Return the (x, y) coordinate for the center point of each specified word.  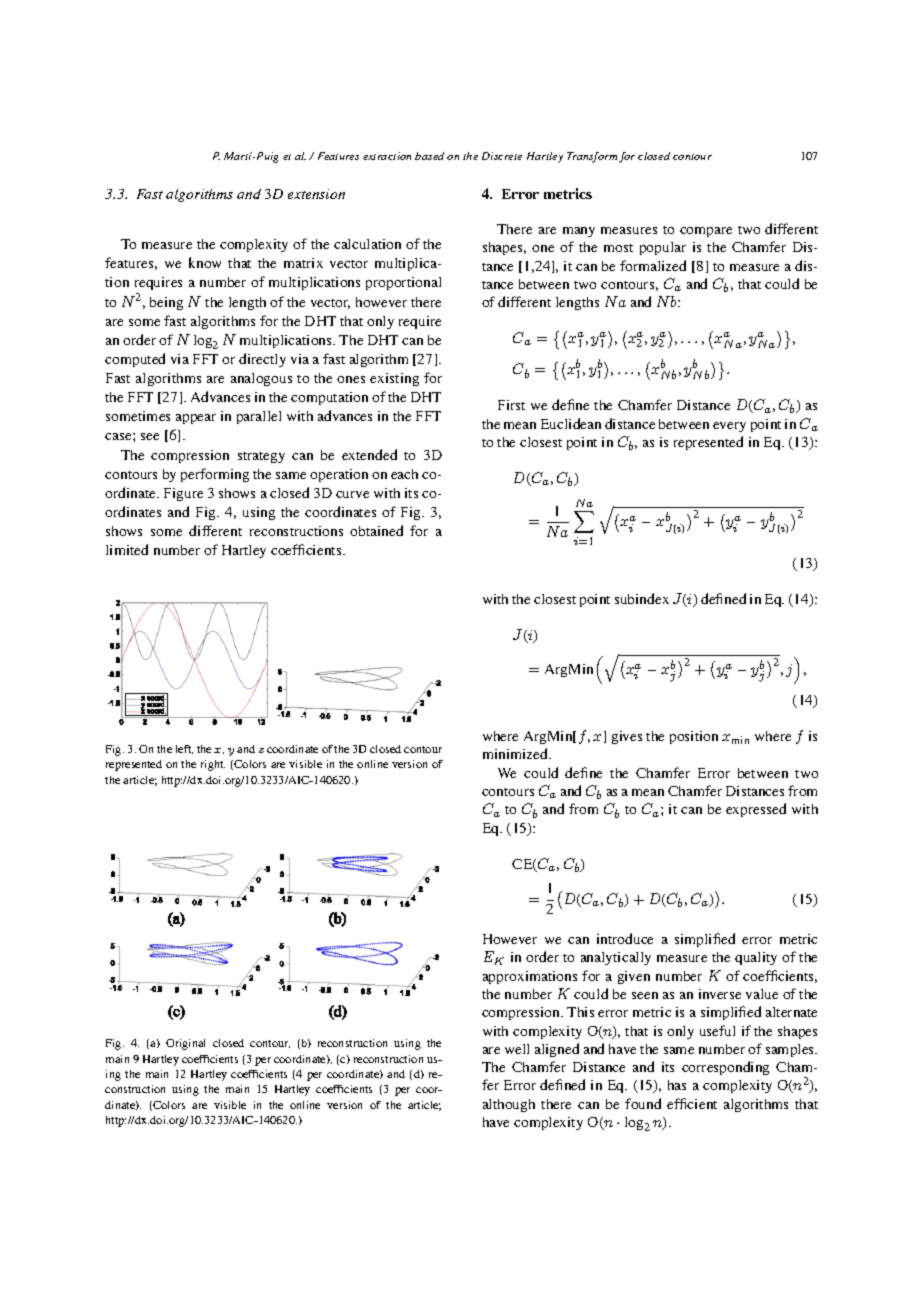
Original (185, 1044)
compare (706, 232)
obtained (376, 530)
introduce (625, 938)
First (511, 405)
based (429, 156)
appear (196, 419)
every (729, 427)
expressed (756, 810)
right (213, 765)
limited (127, 549)
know (205, 262)
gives (627, 737)
